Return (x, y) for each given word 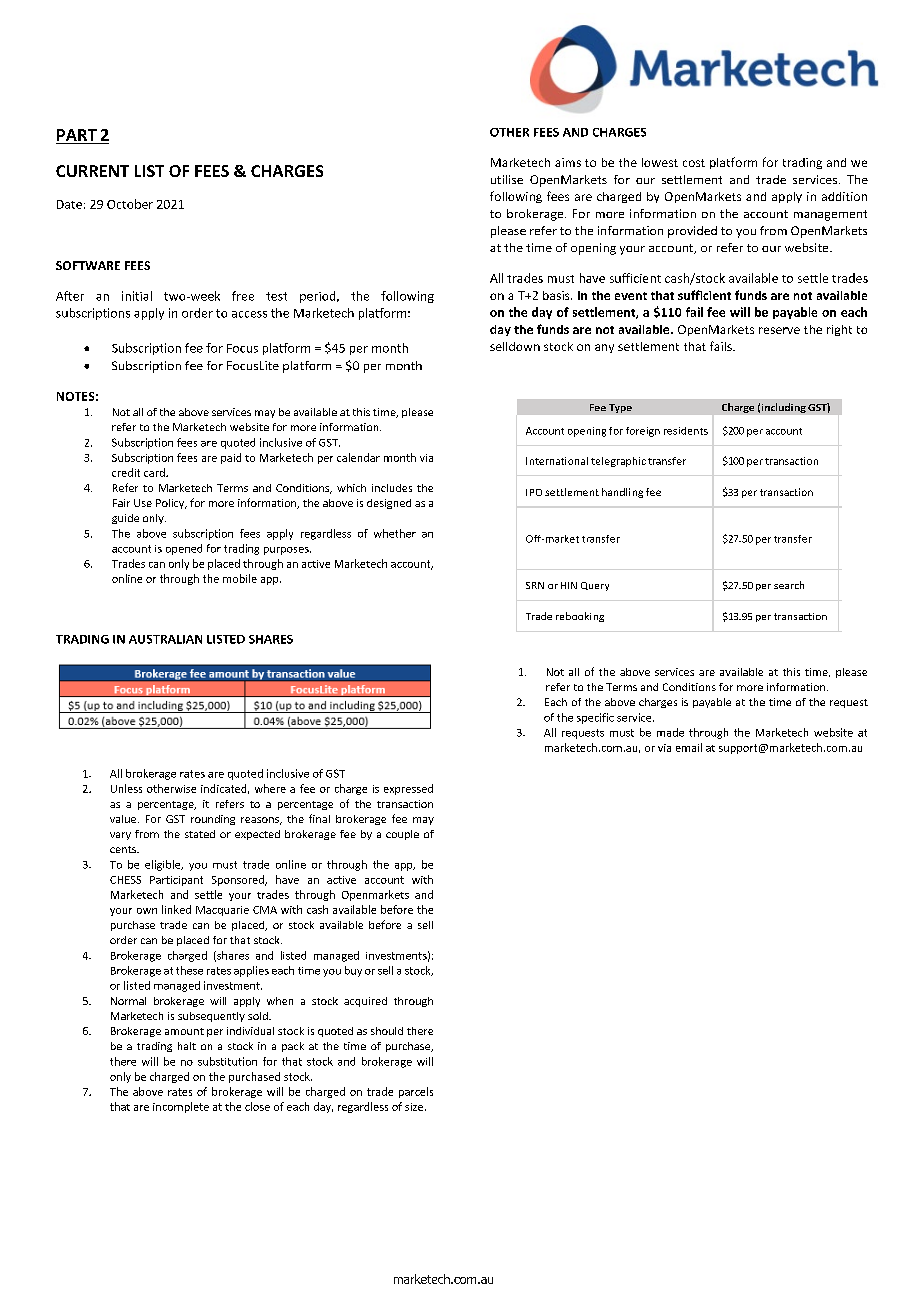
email (689, 747)
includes (392, 488)
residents (686, 431)
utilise (507, 179)
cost (694, 163)
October (130, 204)
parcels (416, 1092)
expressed (408, 789)
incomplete (181, 1107)
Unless (126, 788)
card (155, 472)
